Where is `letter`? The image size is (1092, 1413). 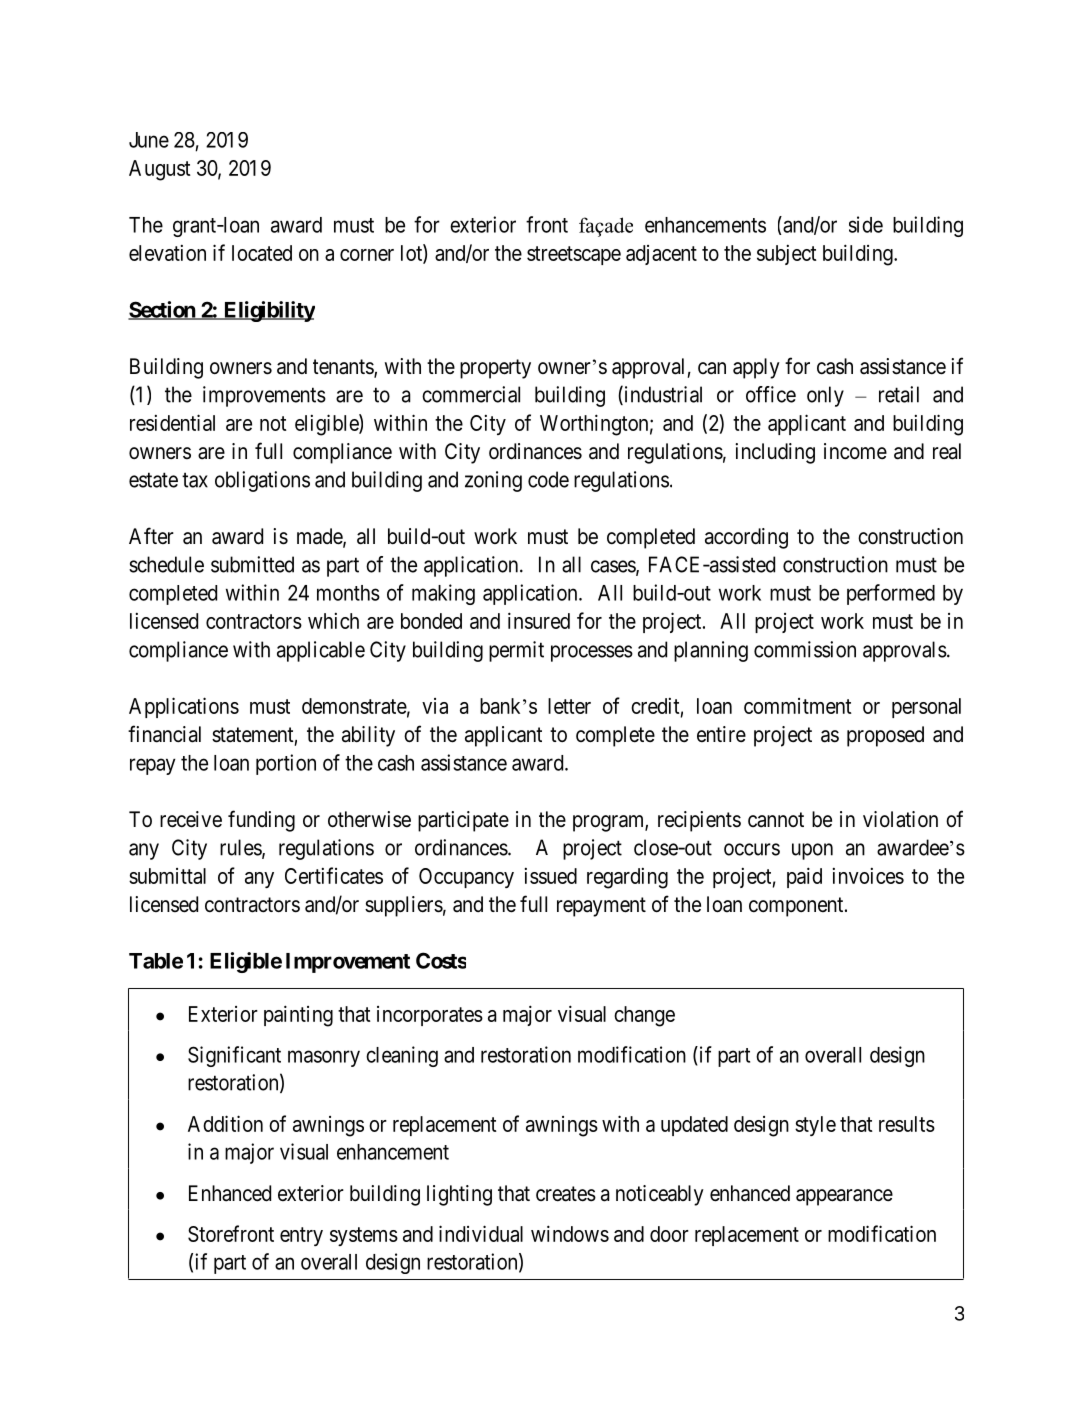
letter is located at coordinates (569, 706).
